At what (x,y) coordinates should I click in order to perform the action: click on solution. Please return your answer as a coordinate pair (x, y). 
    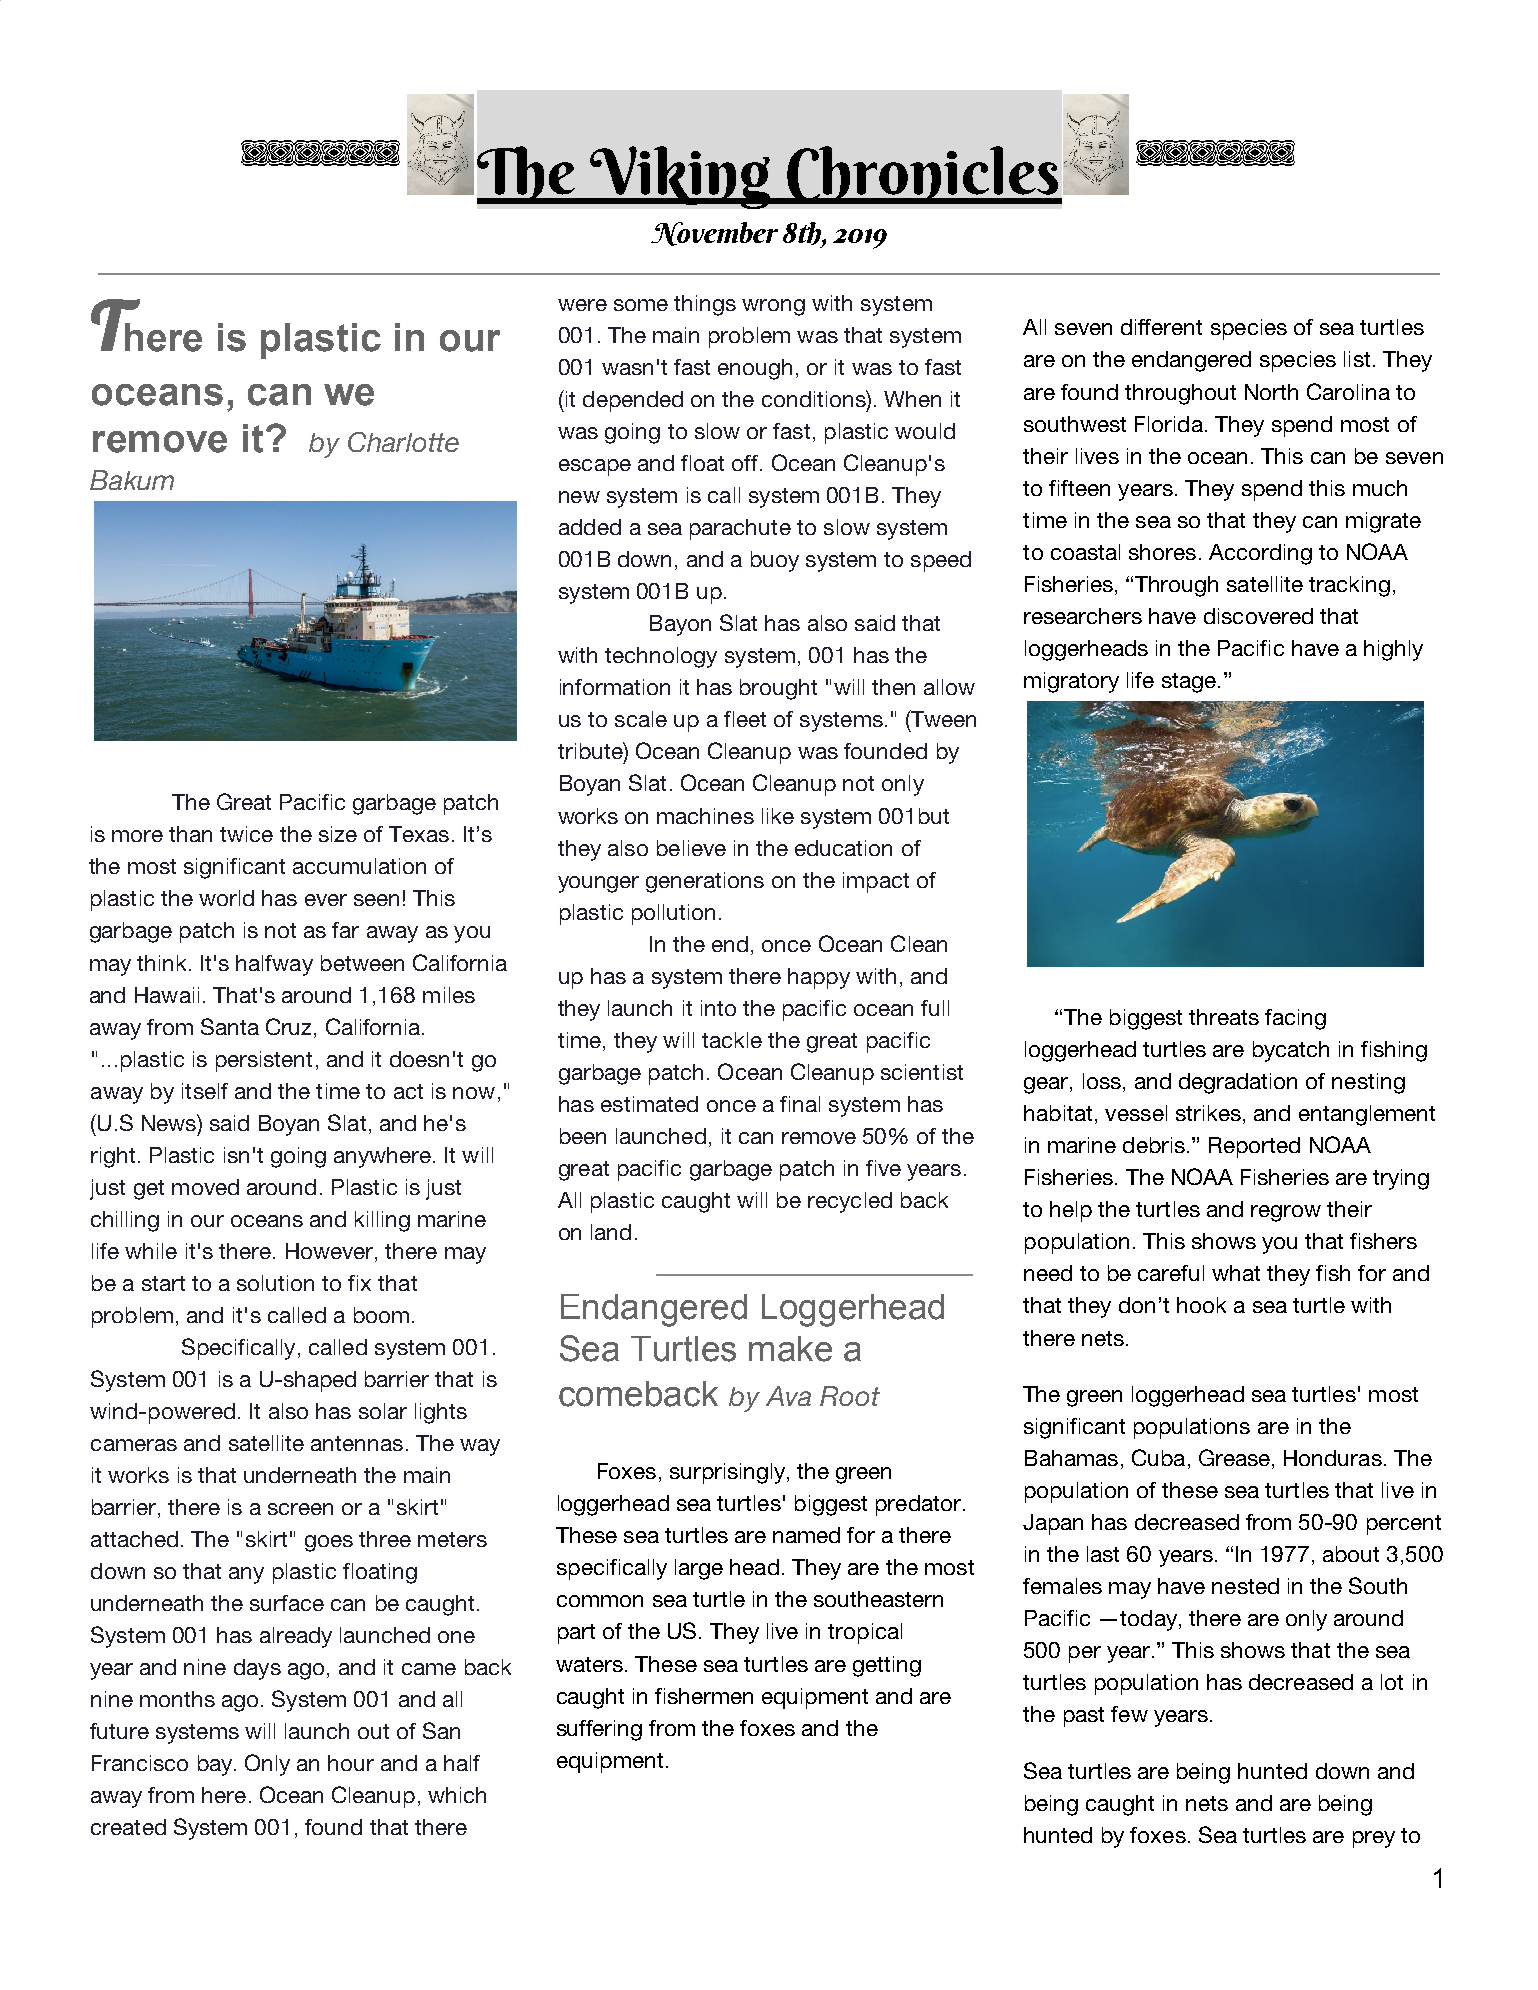
    Looking at the image, I should click on (275, 1283).
